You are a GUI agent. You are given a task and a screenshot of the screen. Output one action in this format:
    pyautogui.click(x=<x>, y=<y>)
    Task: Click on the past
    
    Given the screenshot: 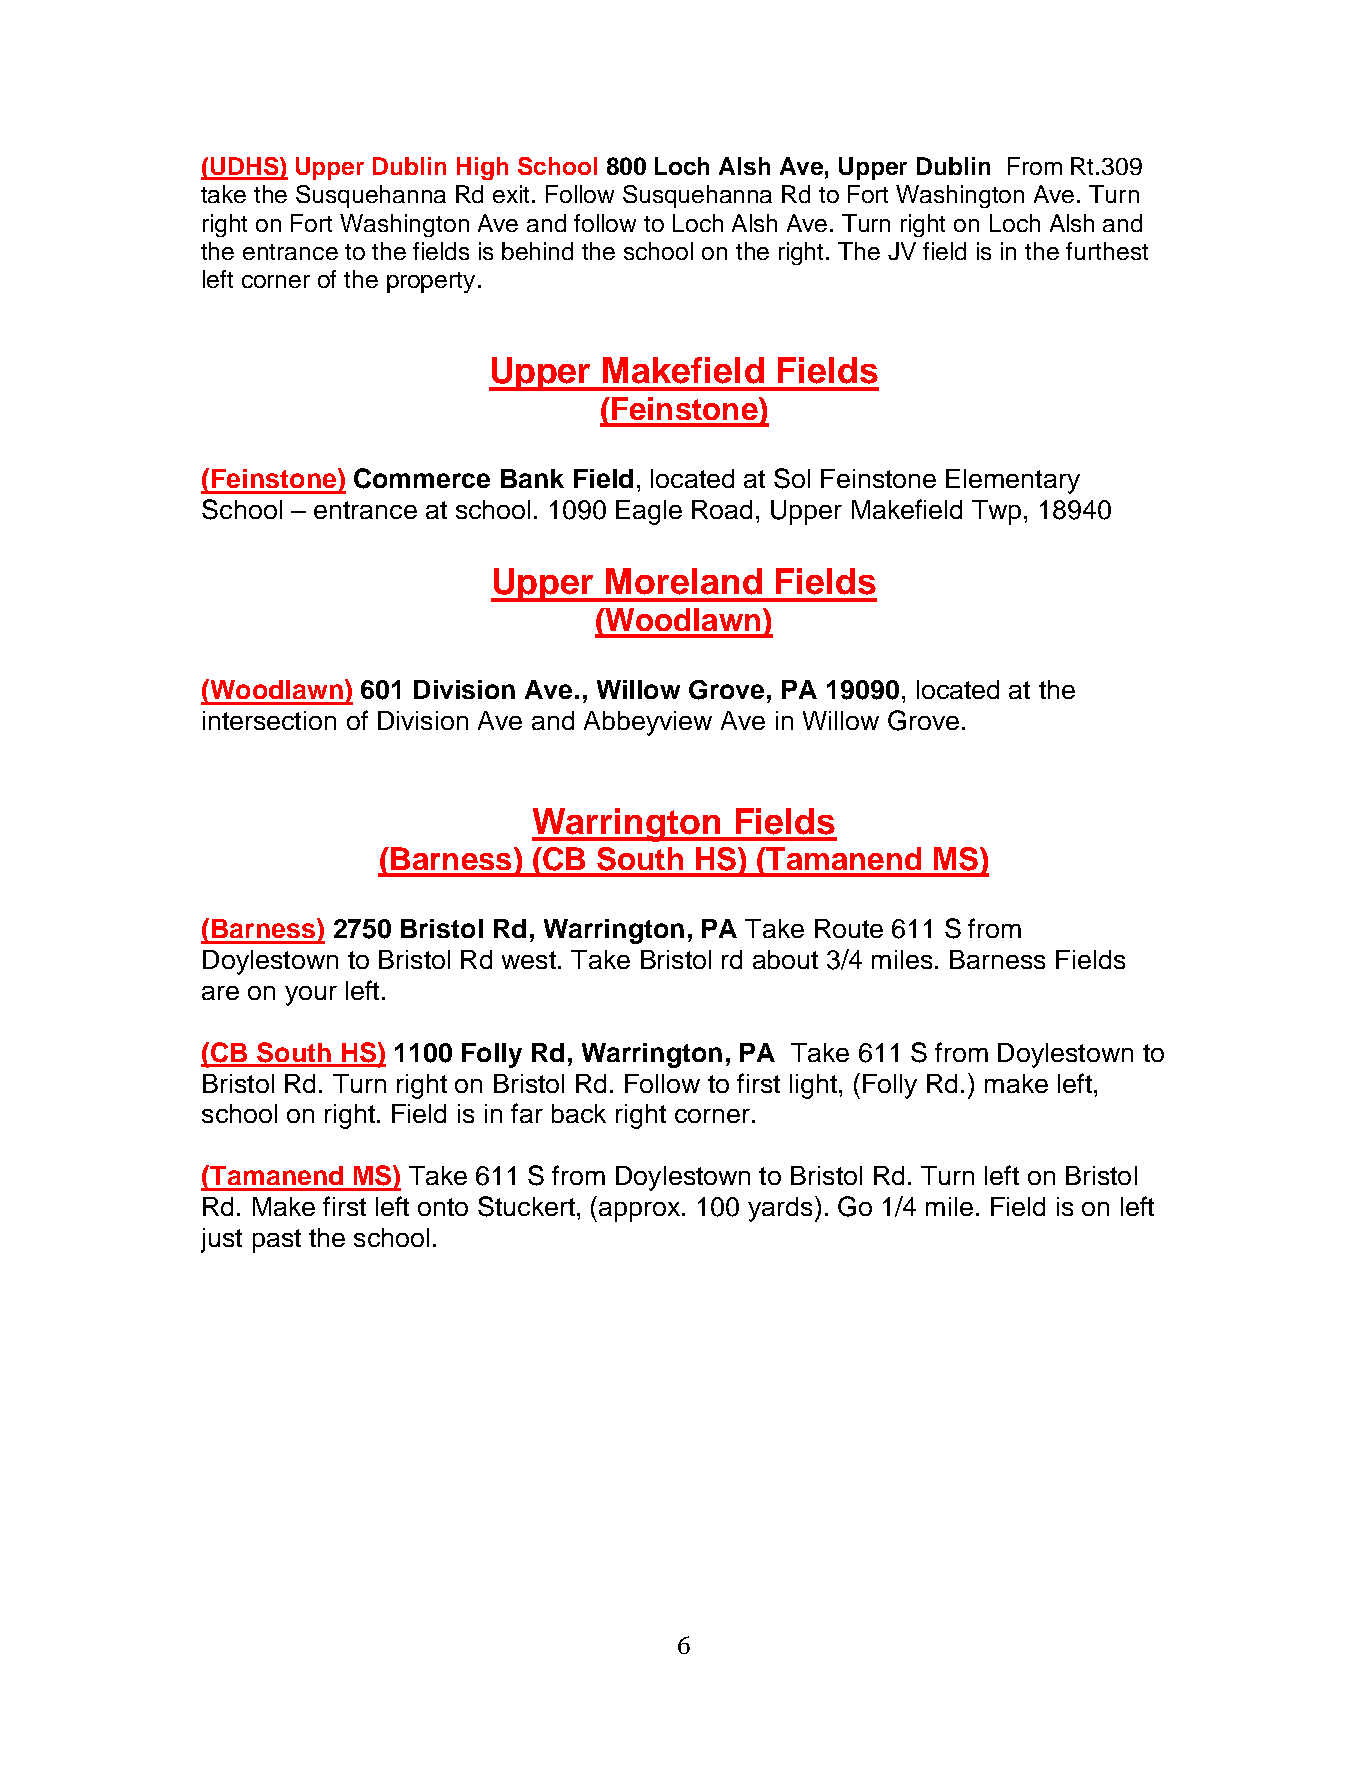 What is the action you would take?
    pyautogui.click(x=277, y=1241)
